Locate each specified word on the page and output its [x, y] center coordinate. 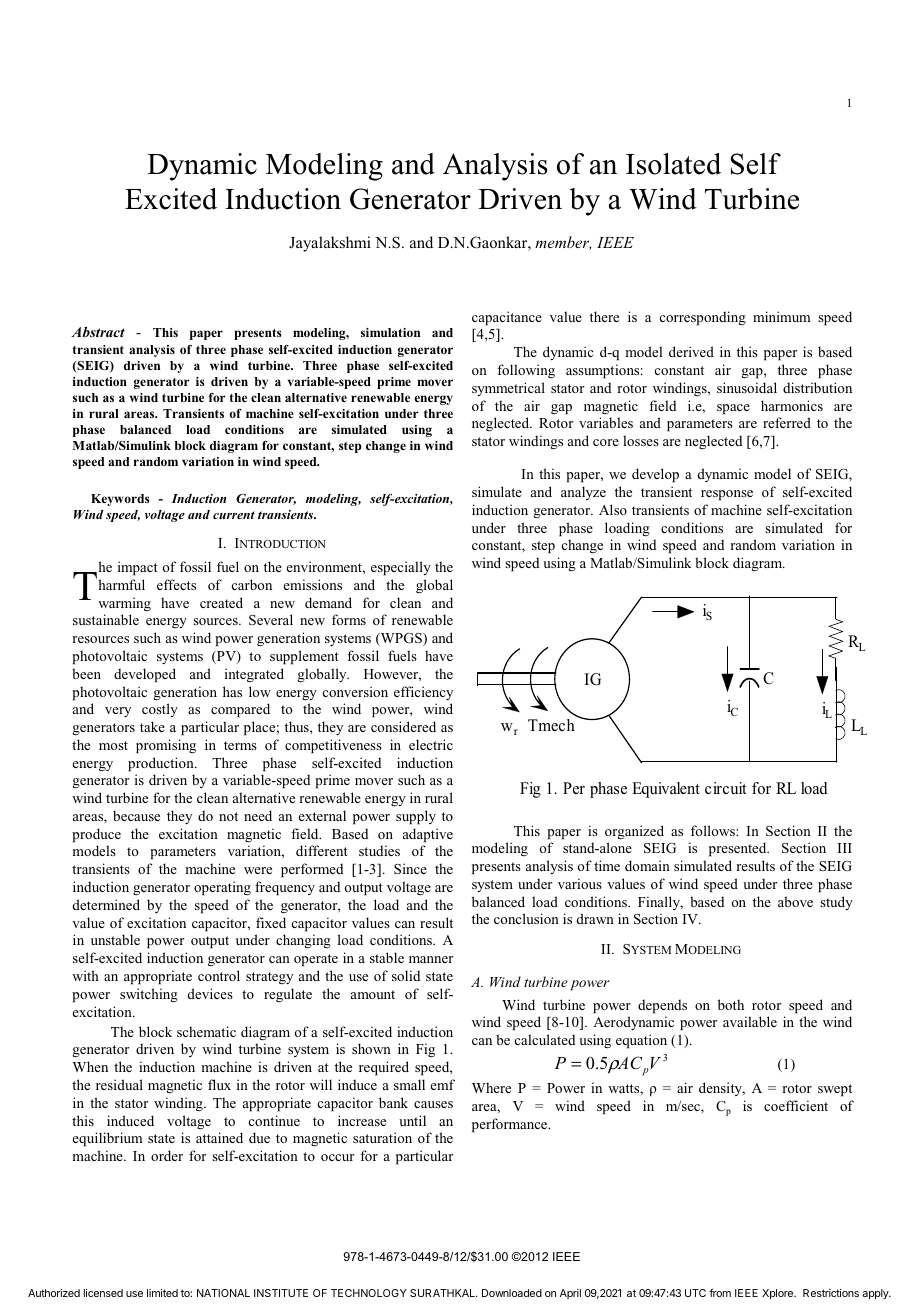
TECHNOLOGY [369, 1293]
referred [787, 422]
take [152, 726]
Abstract [98, 332]
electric [431, 744]
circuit [726, 788]
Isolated [673, 164]
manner [431, 959]
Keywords [120, 500]
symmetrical [508, 389]
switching [149, 995]
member [563, 243]
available [750, 1021]
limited [162, 1293]
